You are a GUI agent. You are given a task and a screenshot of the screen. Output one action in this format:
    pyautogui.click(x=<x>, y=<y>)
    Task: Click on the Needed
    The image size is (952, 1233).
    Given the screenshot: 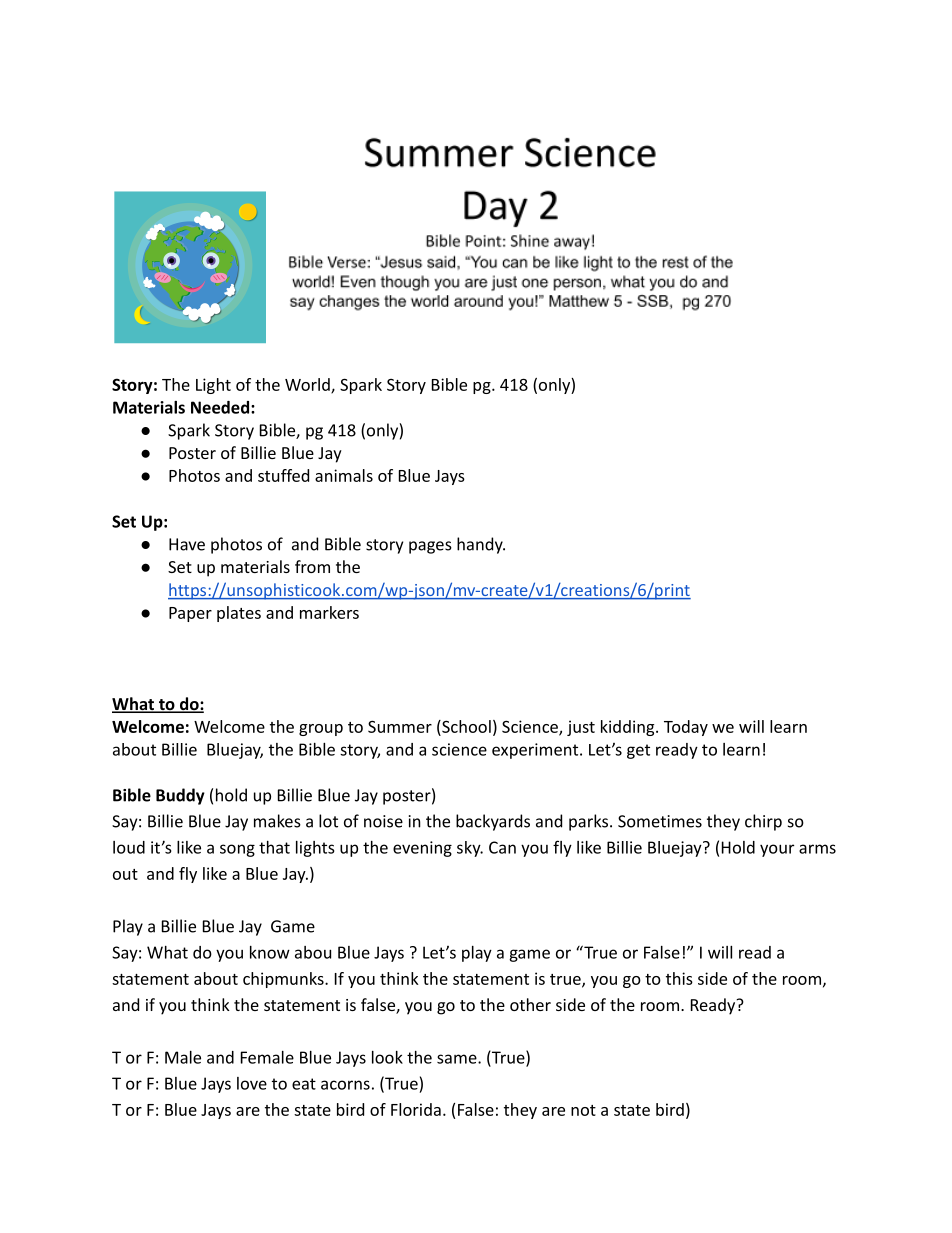 What is the action you would take?
    pyautogui.click(x=220, y=407)
